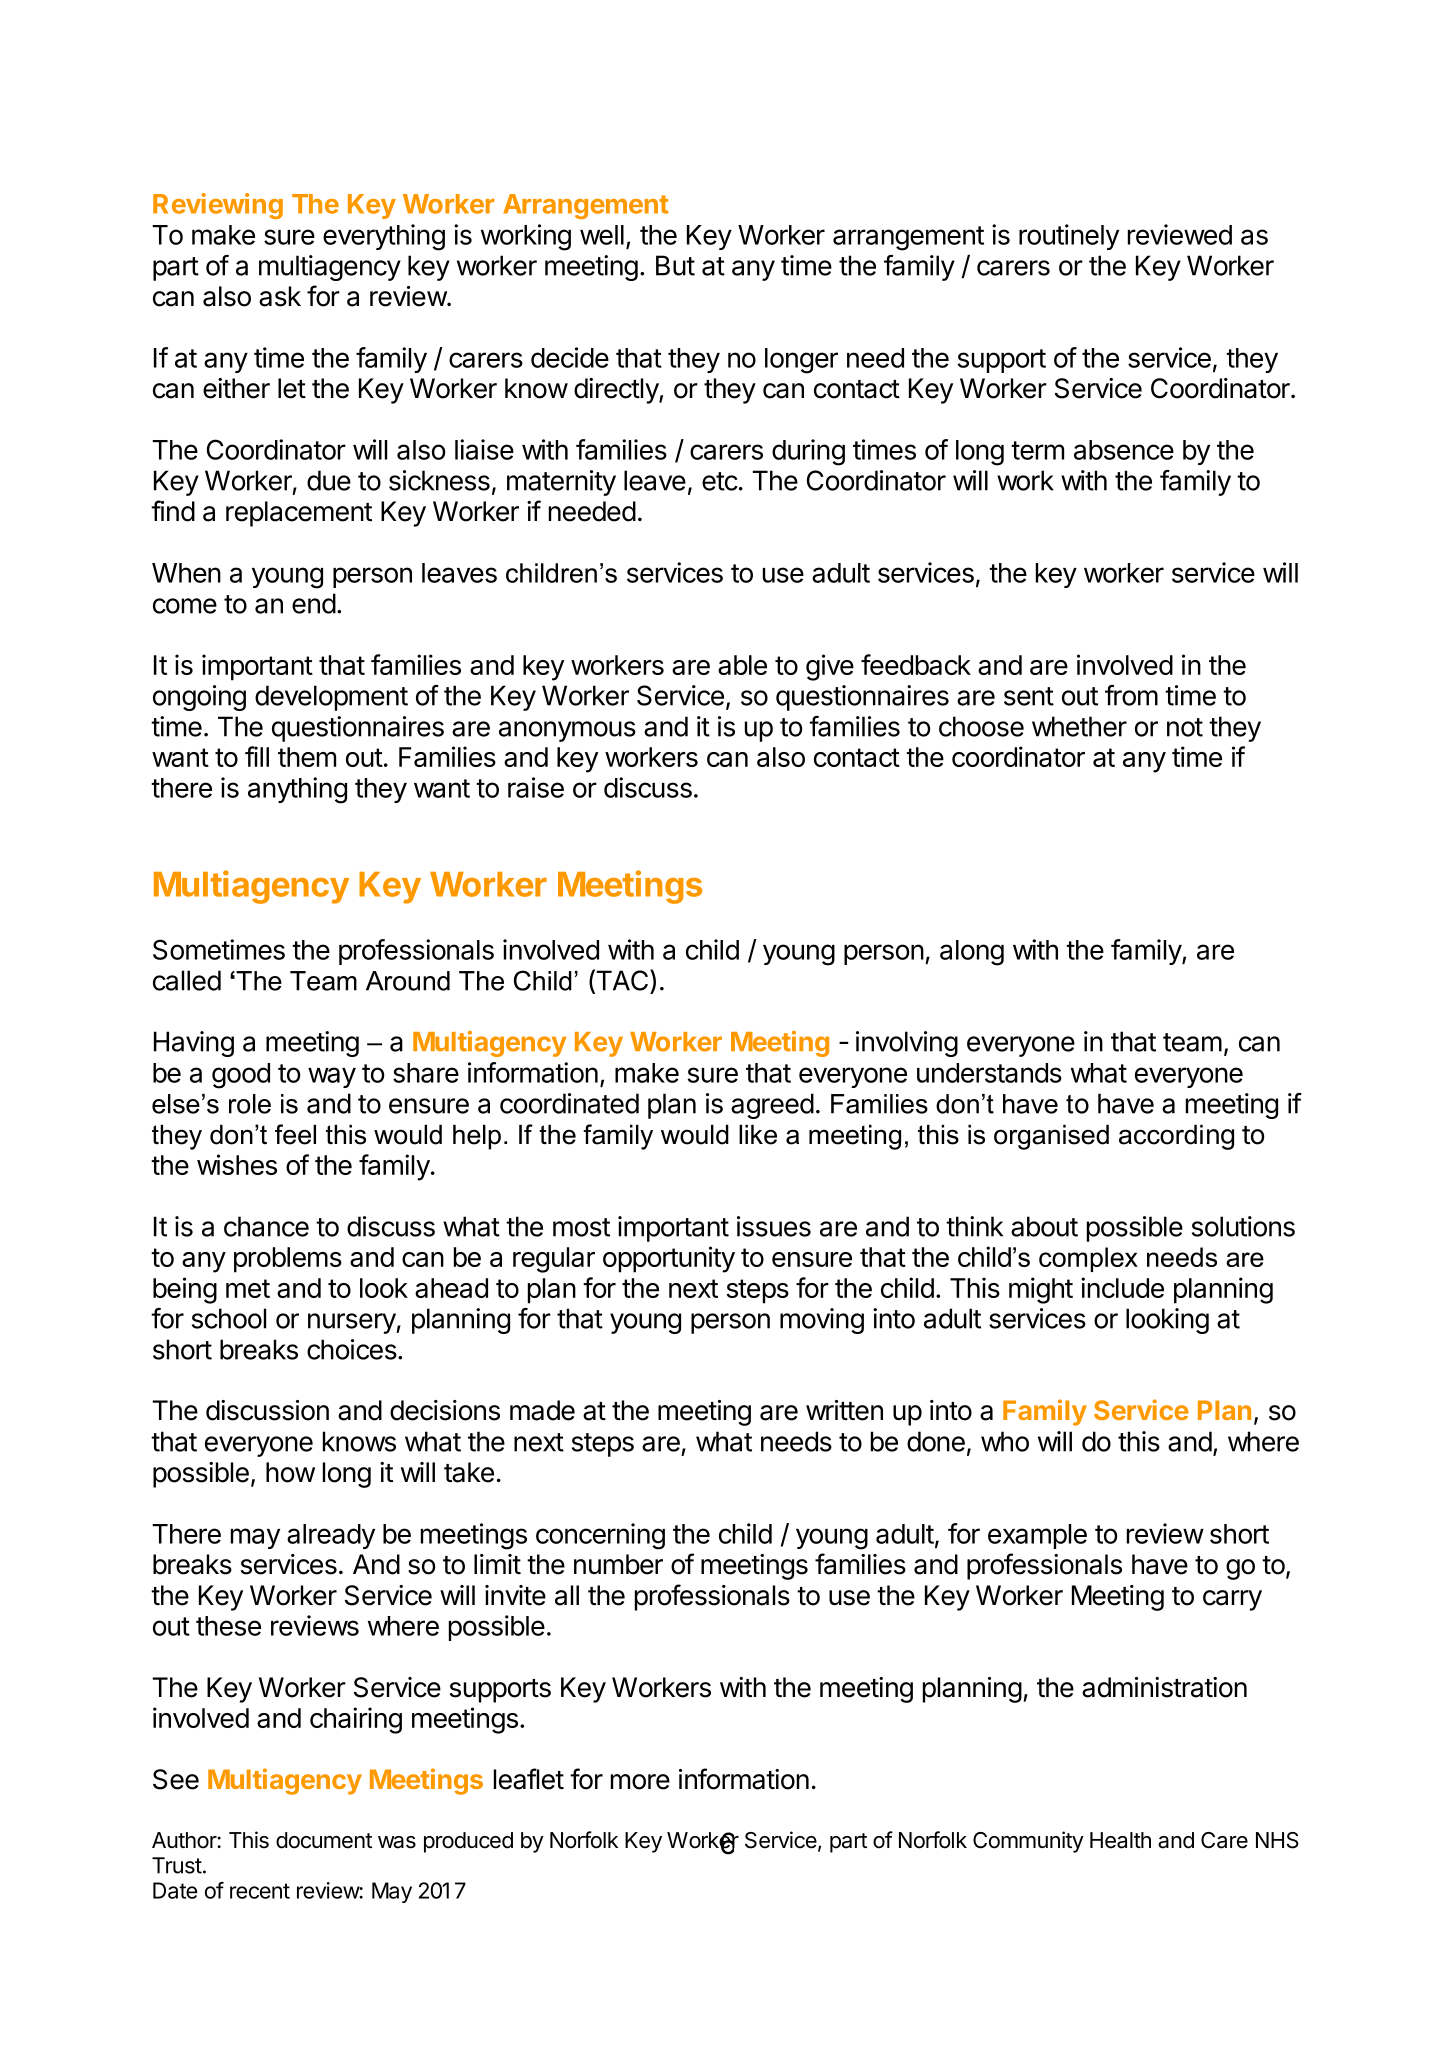  What do you see at coordinates (772, 1106) in the screenshot?
I see `agreed` at bounding box center [772, 1106].
